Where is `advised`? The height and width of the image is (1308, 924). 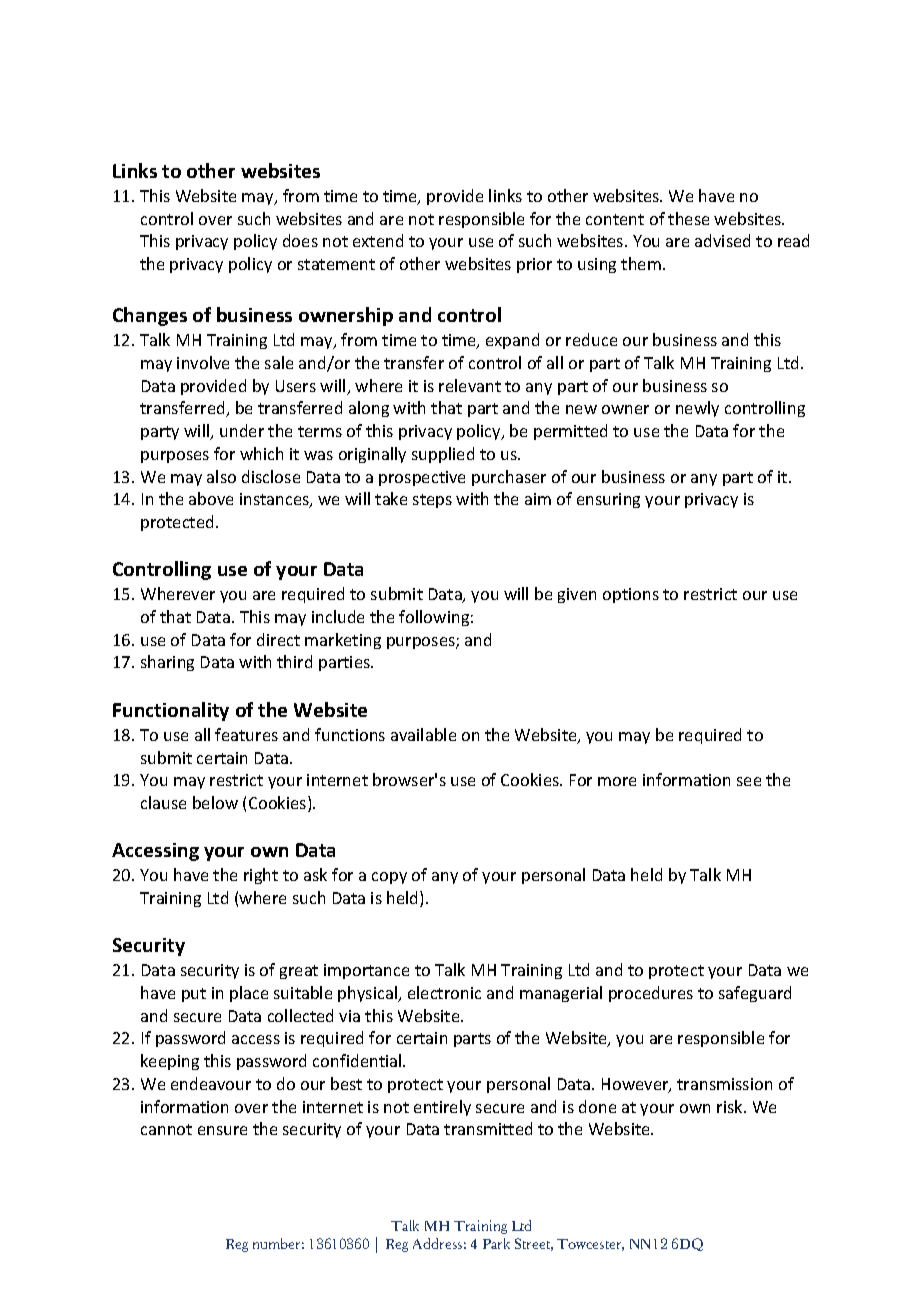
advised is located at coordinates (722, 240).
